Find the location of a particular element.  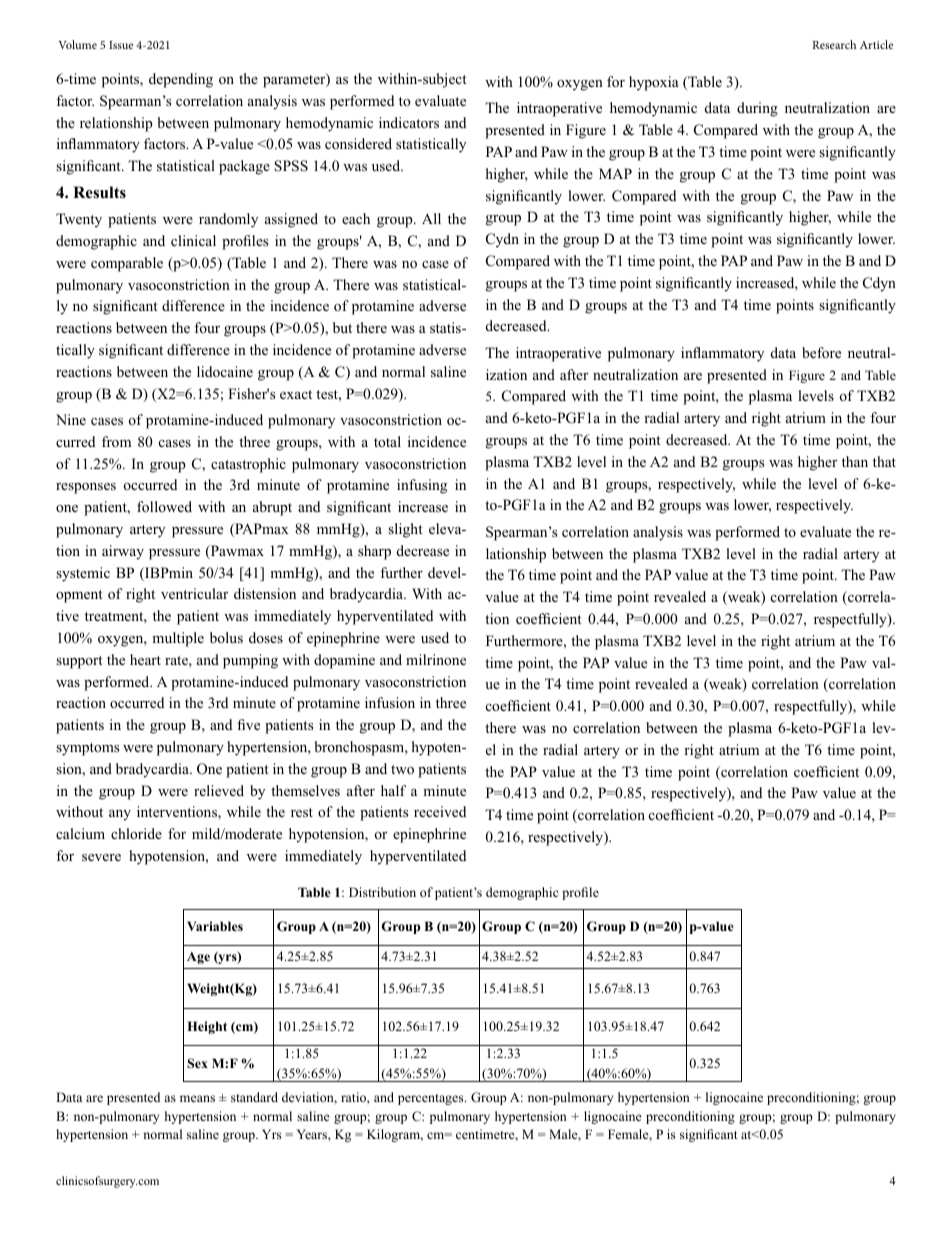

slight is located at coordinates (405, 530).
